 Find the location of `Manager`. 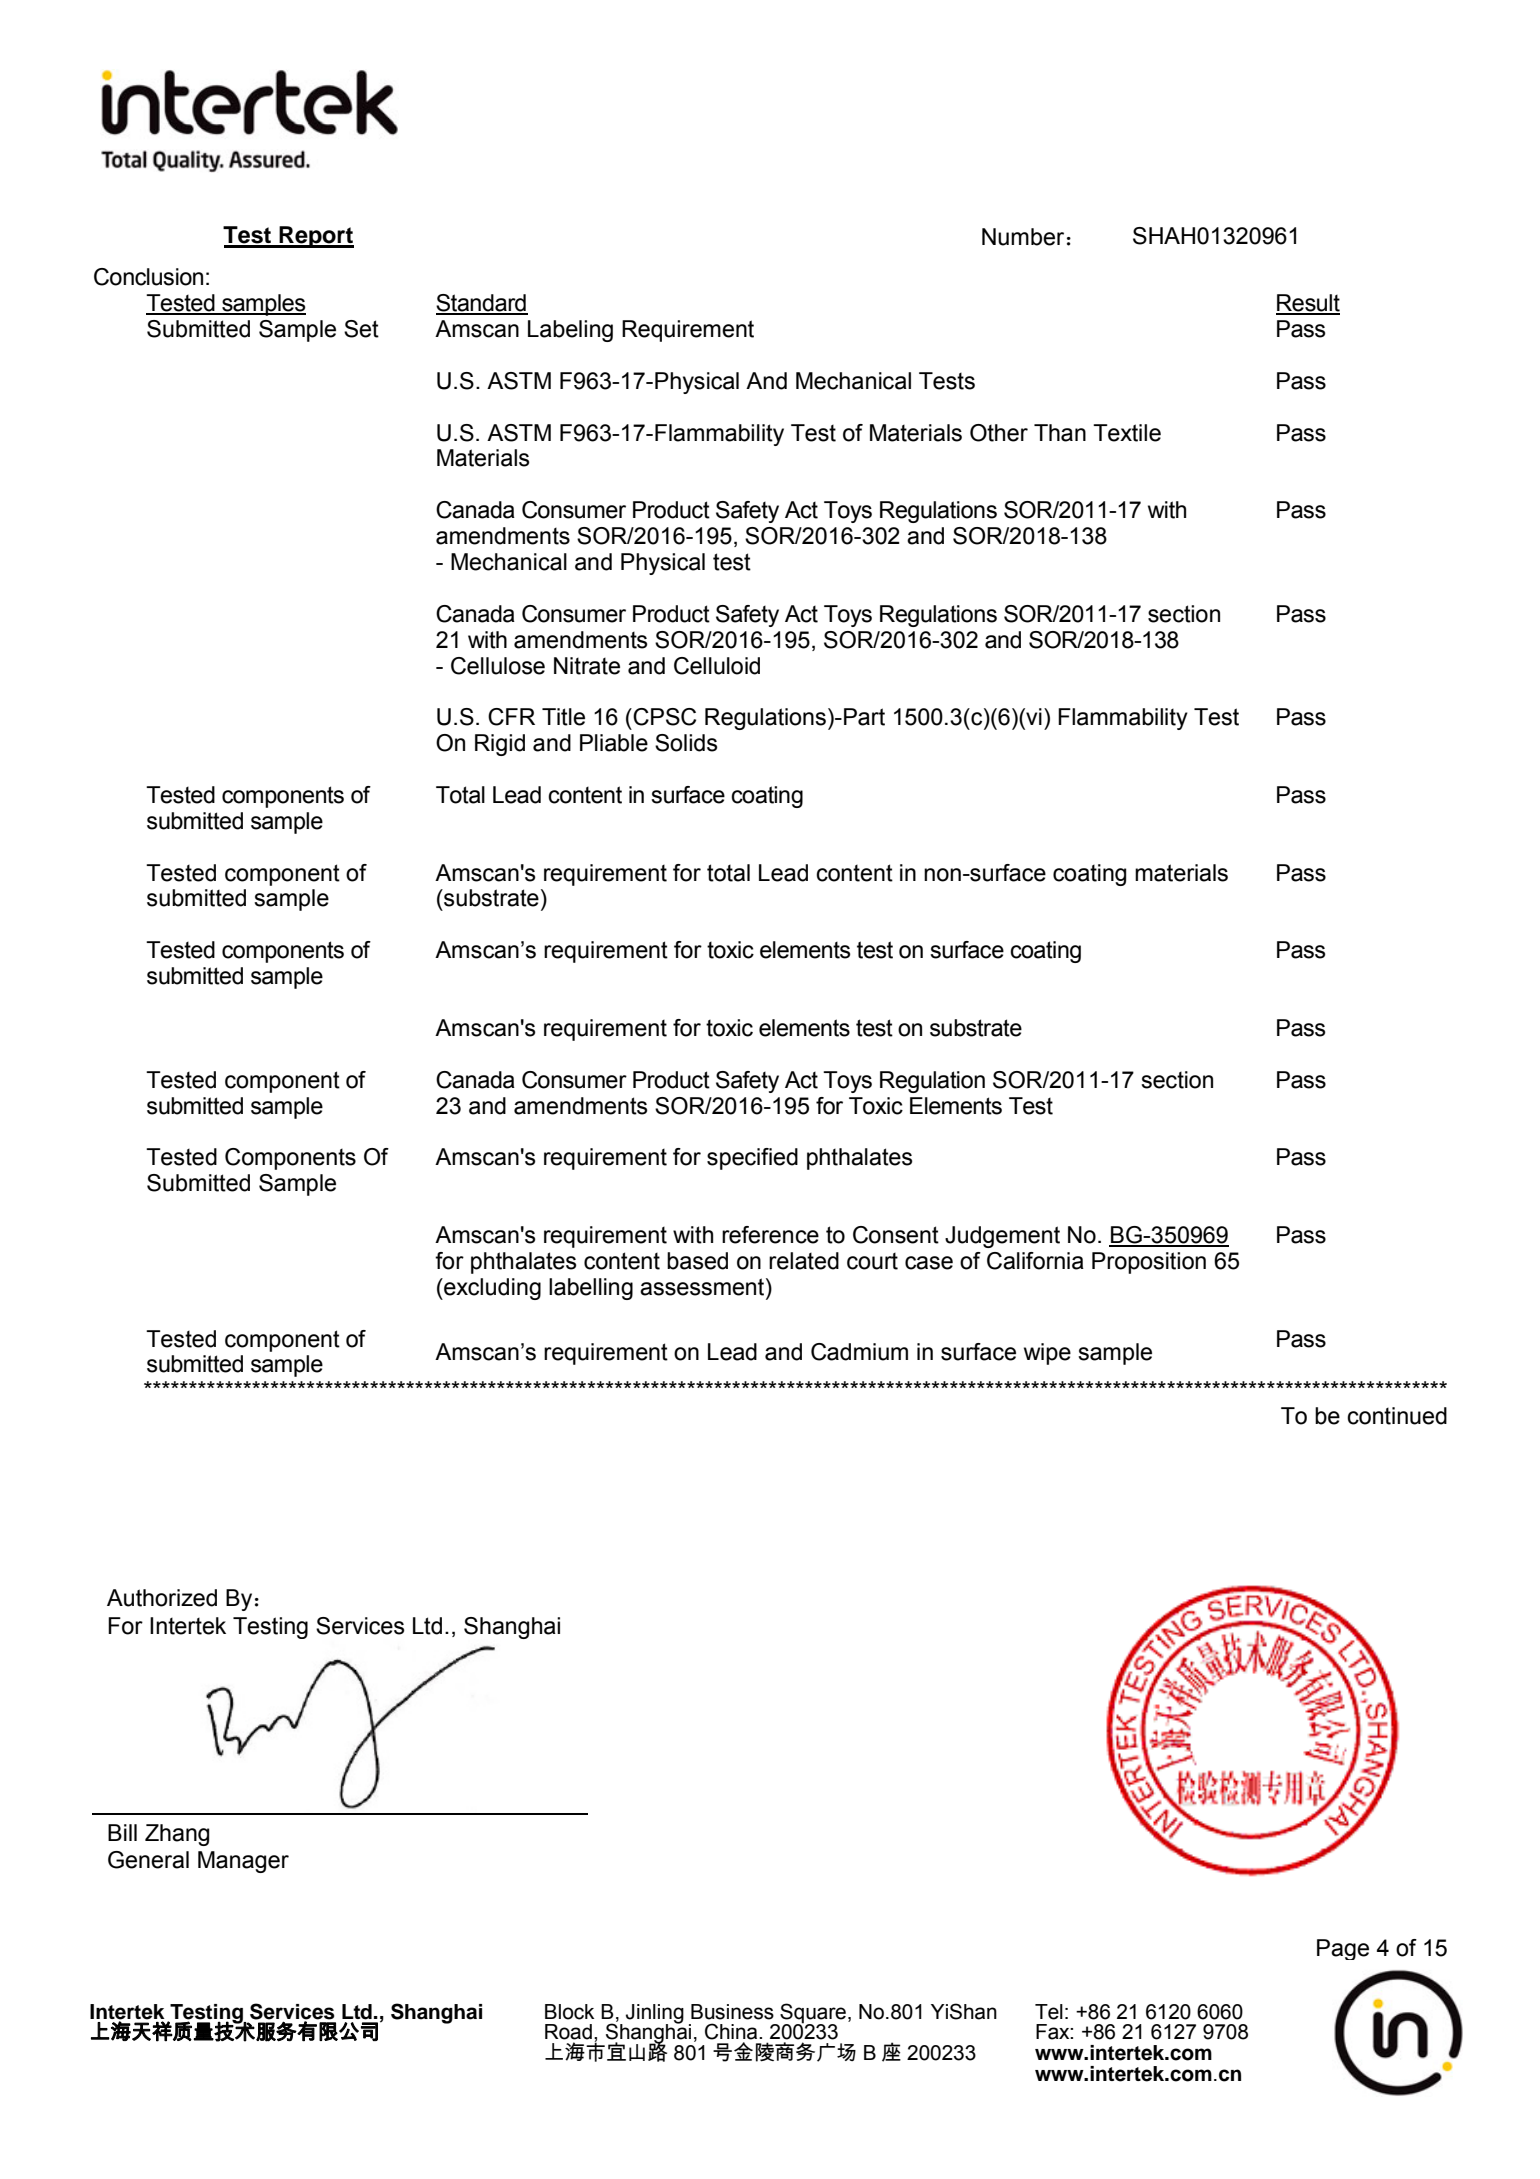

Manager is located at coordinates (243, 1862).
